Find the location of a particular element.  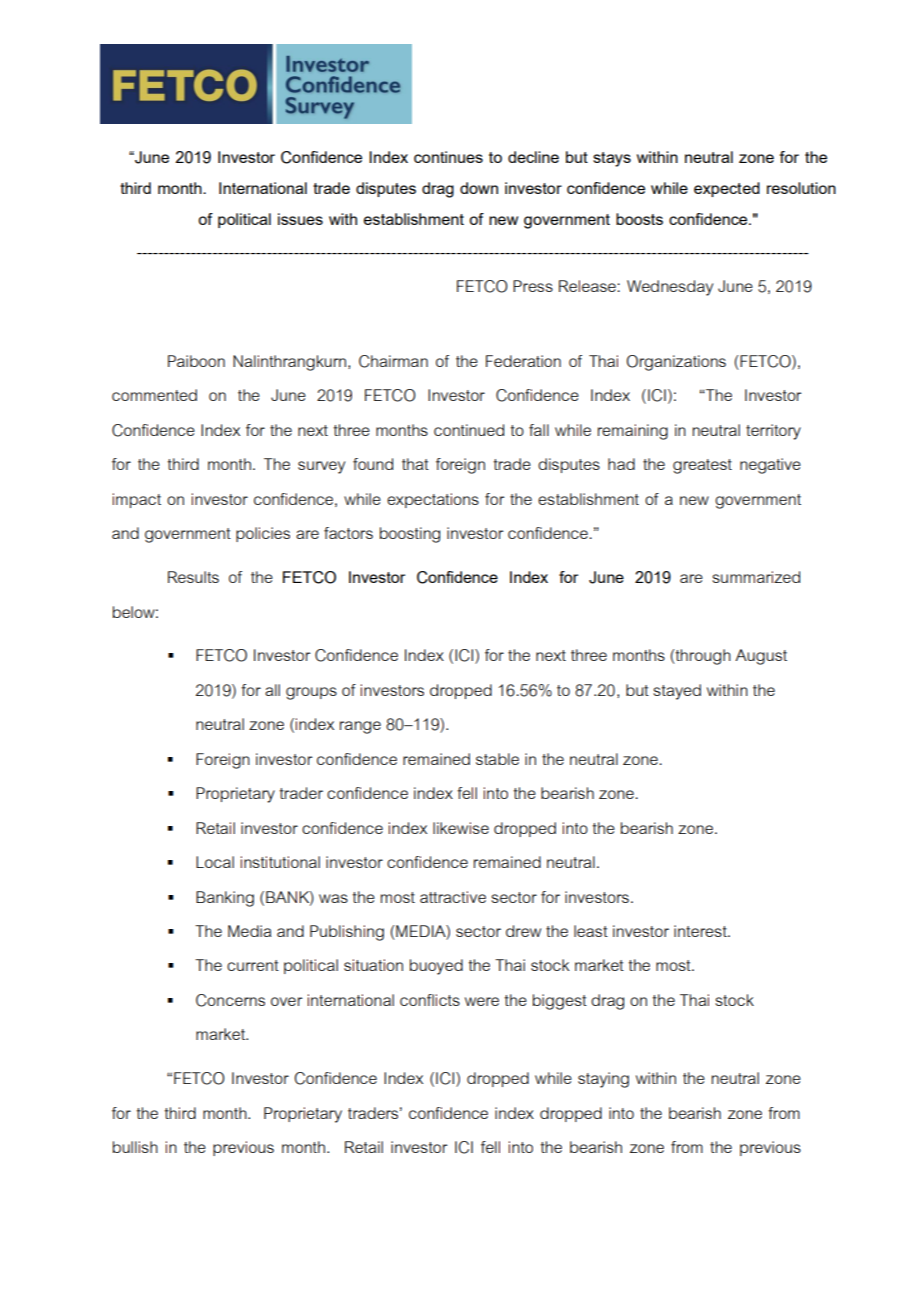

Results is located at coordinates (193, 577).
